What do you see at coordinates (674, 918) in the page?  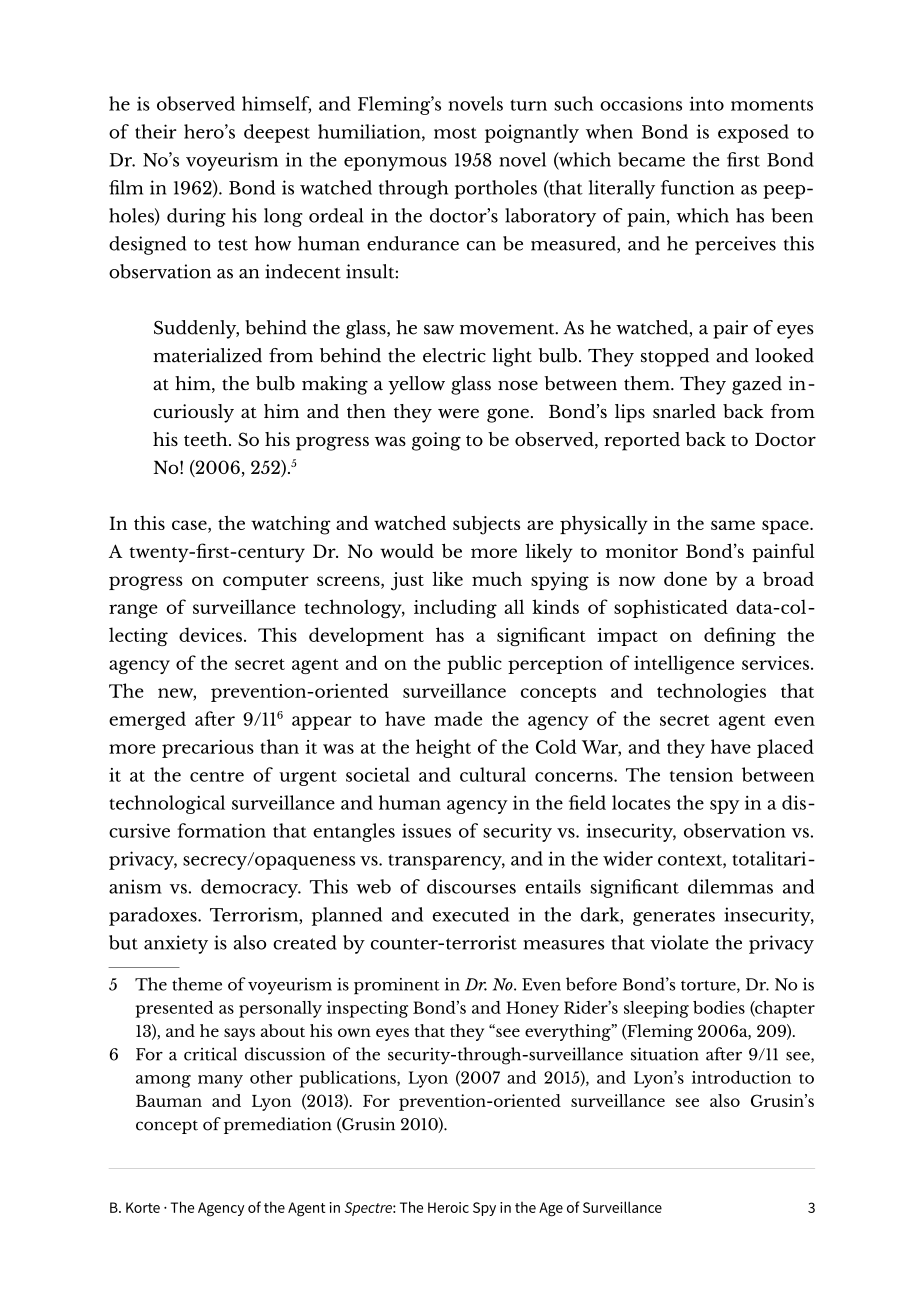 I see `generates` at bounding box center [674, 918].
